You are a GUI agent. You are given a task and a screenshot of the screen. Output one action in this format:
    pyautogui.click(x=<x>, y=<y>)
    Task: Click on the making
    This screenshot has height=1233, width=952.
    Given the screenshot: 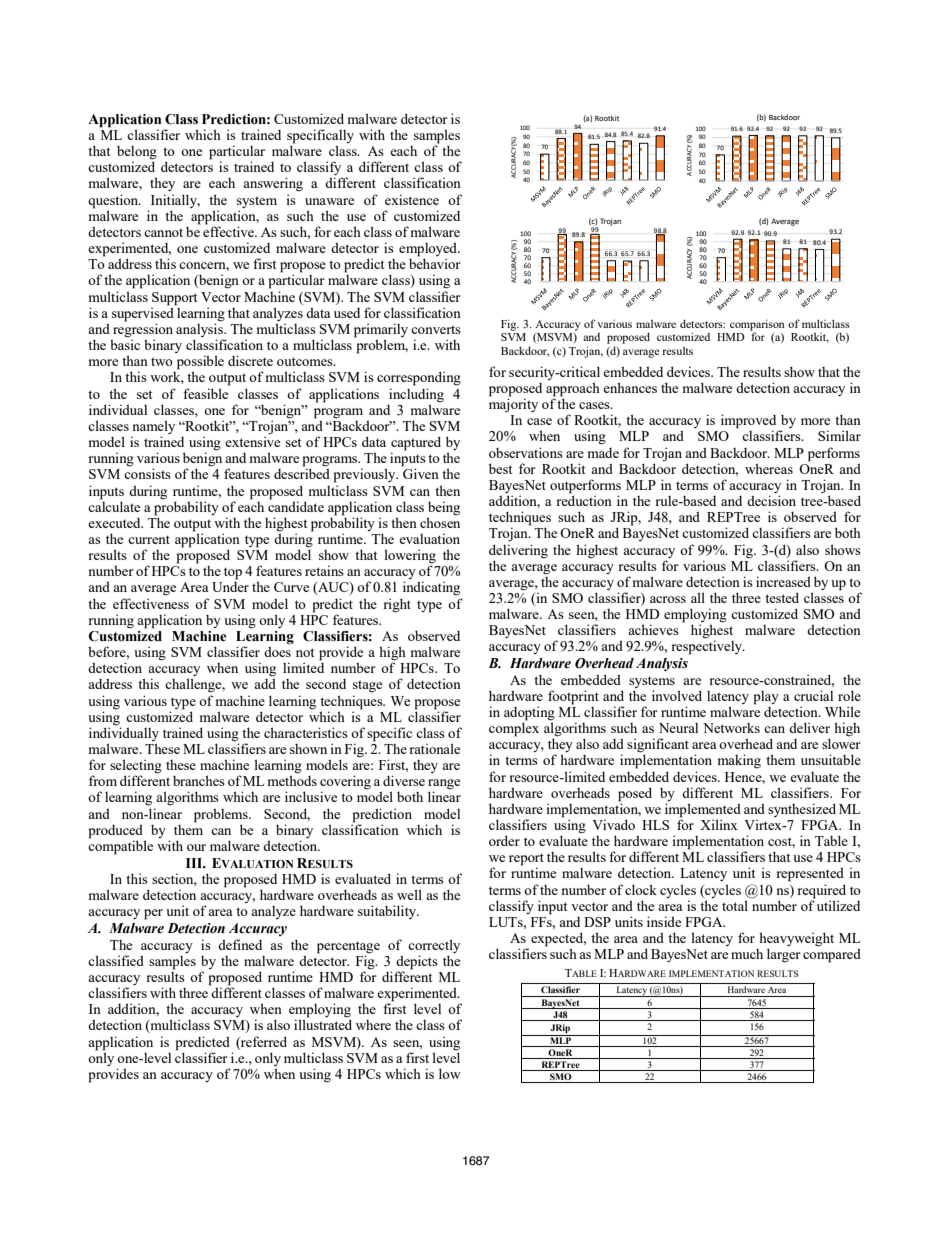 What is the action you would take?
    pyautogui.click(x=739, y=761)
